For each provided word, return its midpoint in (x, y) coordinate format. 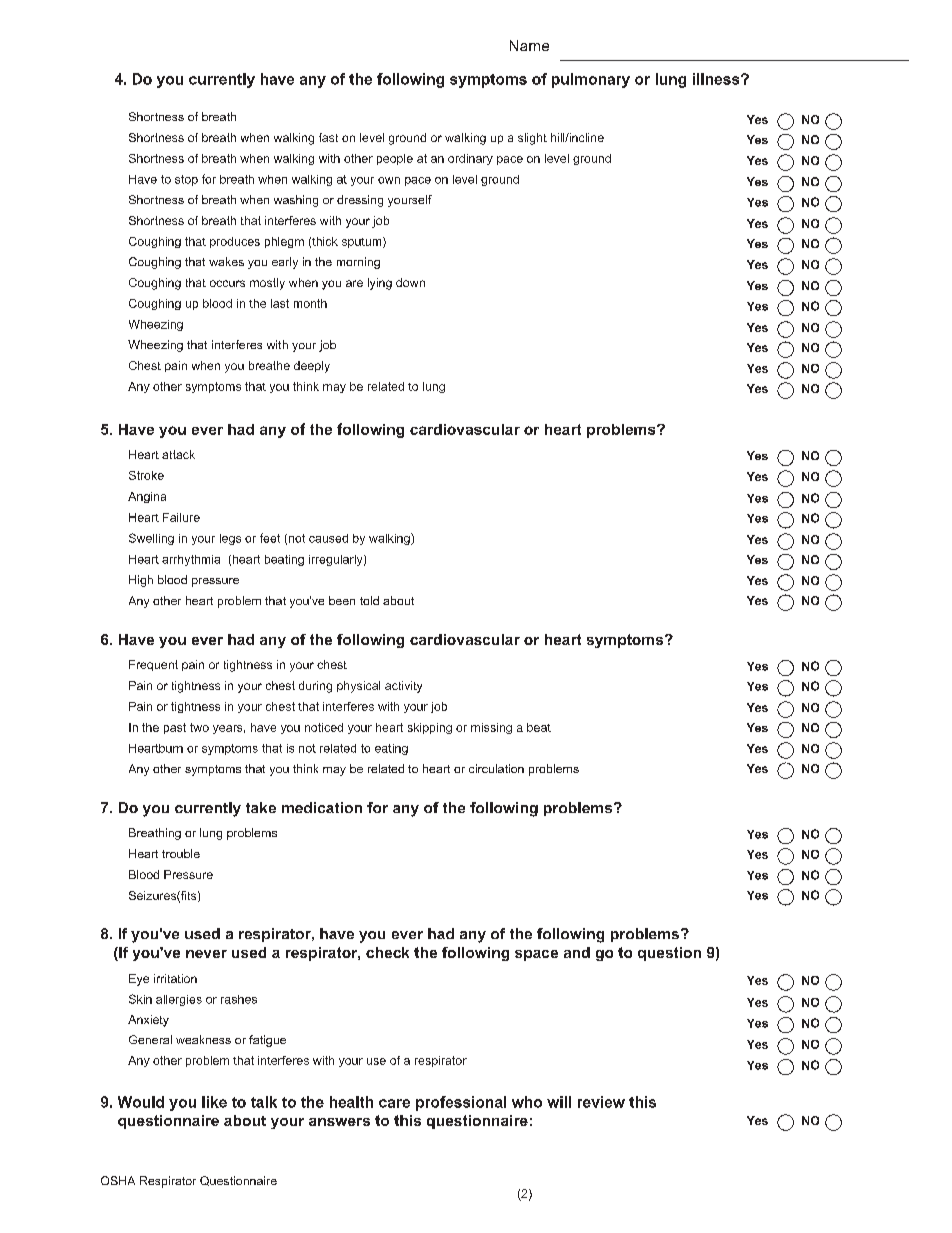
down (410, 282)
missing (491, 728)
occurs (227, 283)
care (394, 1103)
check (387, 952)
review (601, 1102)
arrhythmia (191, 560)
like (214, 1102)
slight (532, 139)
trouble (181, 853)
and (577, 952)
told (369, 600)
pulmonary (591, 80)
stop (186, 180)
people (395, 159)
